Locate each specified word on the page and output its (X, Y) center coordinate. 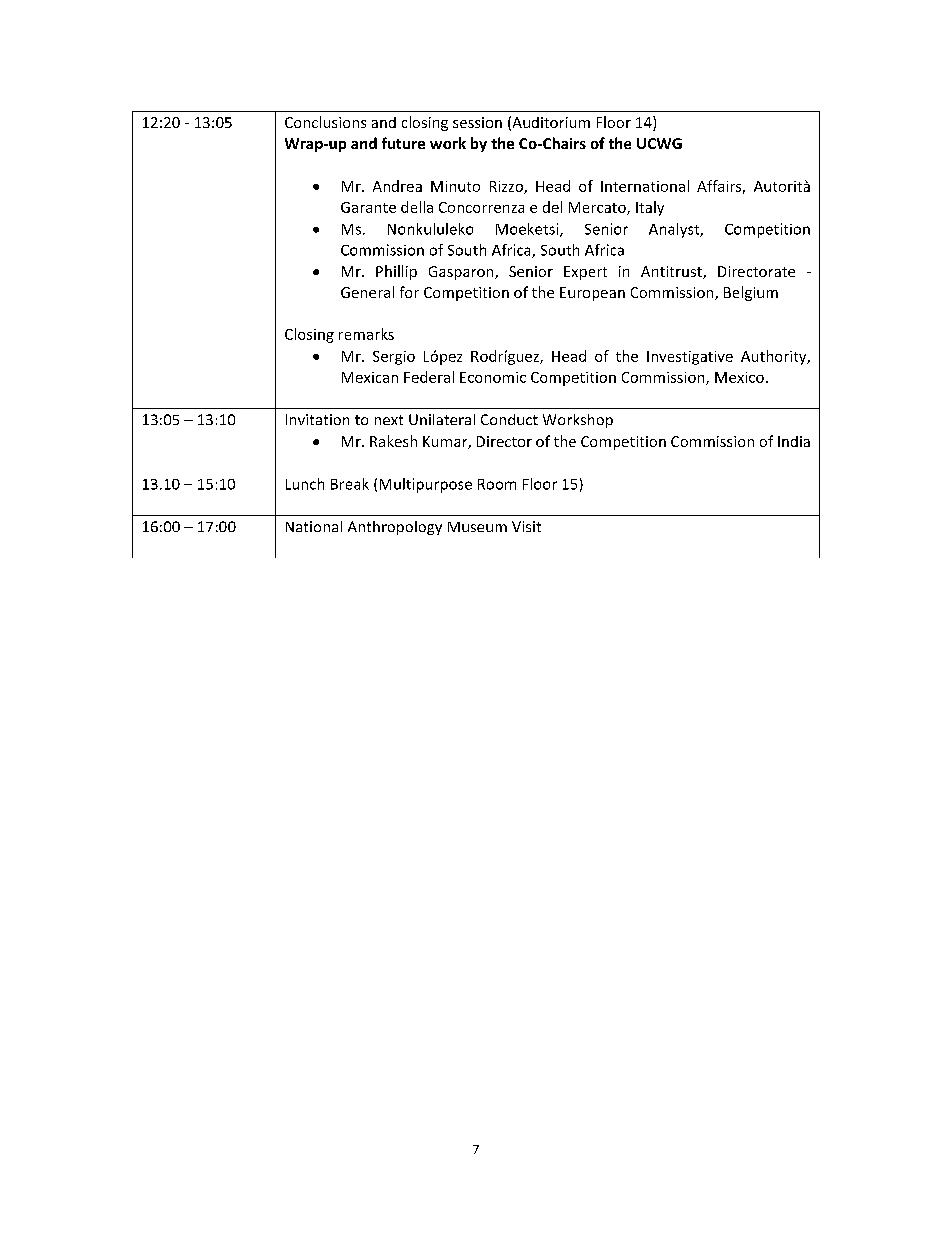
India (794, 441)
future (403, 143)
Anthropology (395, 528)
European (592, 294)
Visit (526, 526)
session (477, 122)
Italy (650, 208)
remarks (366, 334)
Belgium (751, 293)
